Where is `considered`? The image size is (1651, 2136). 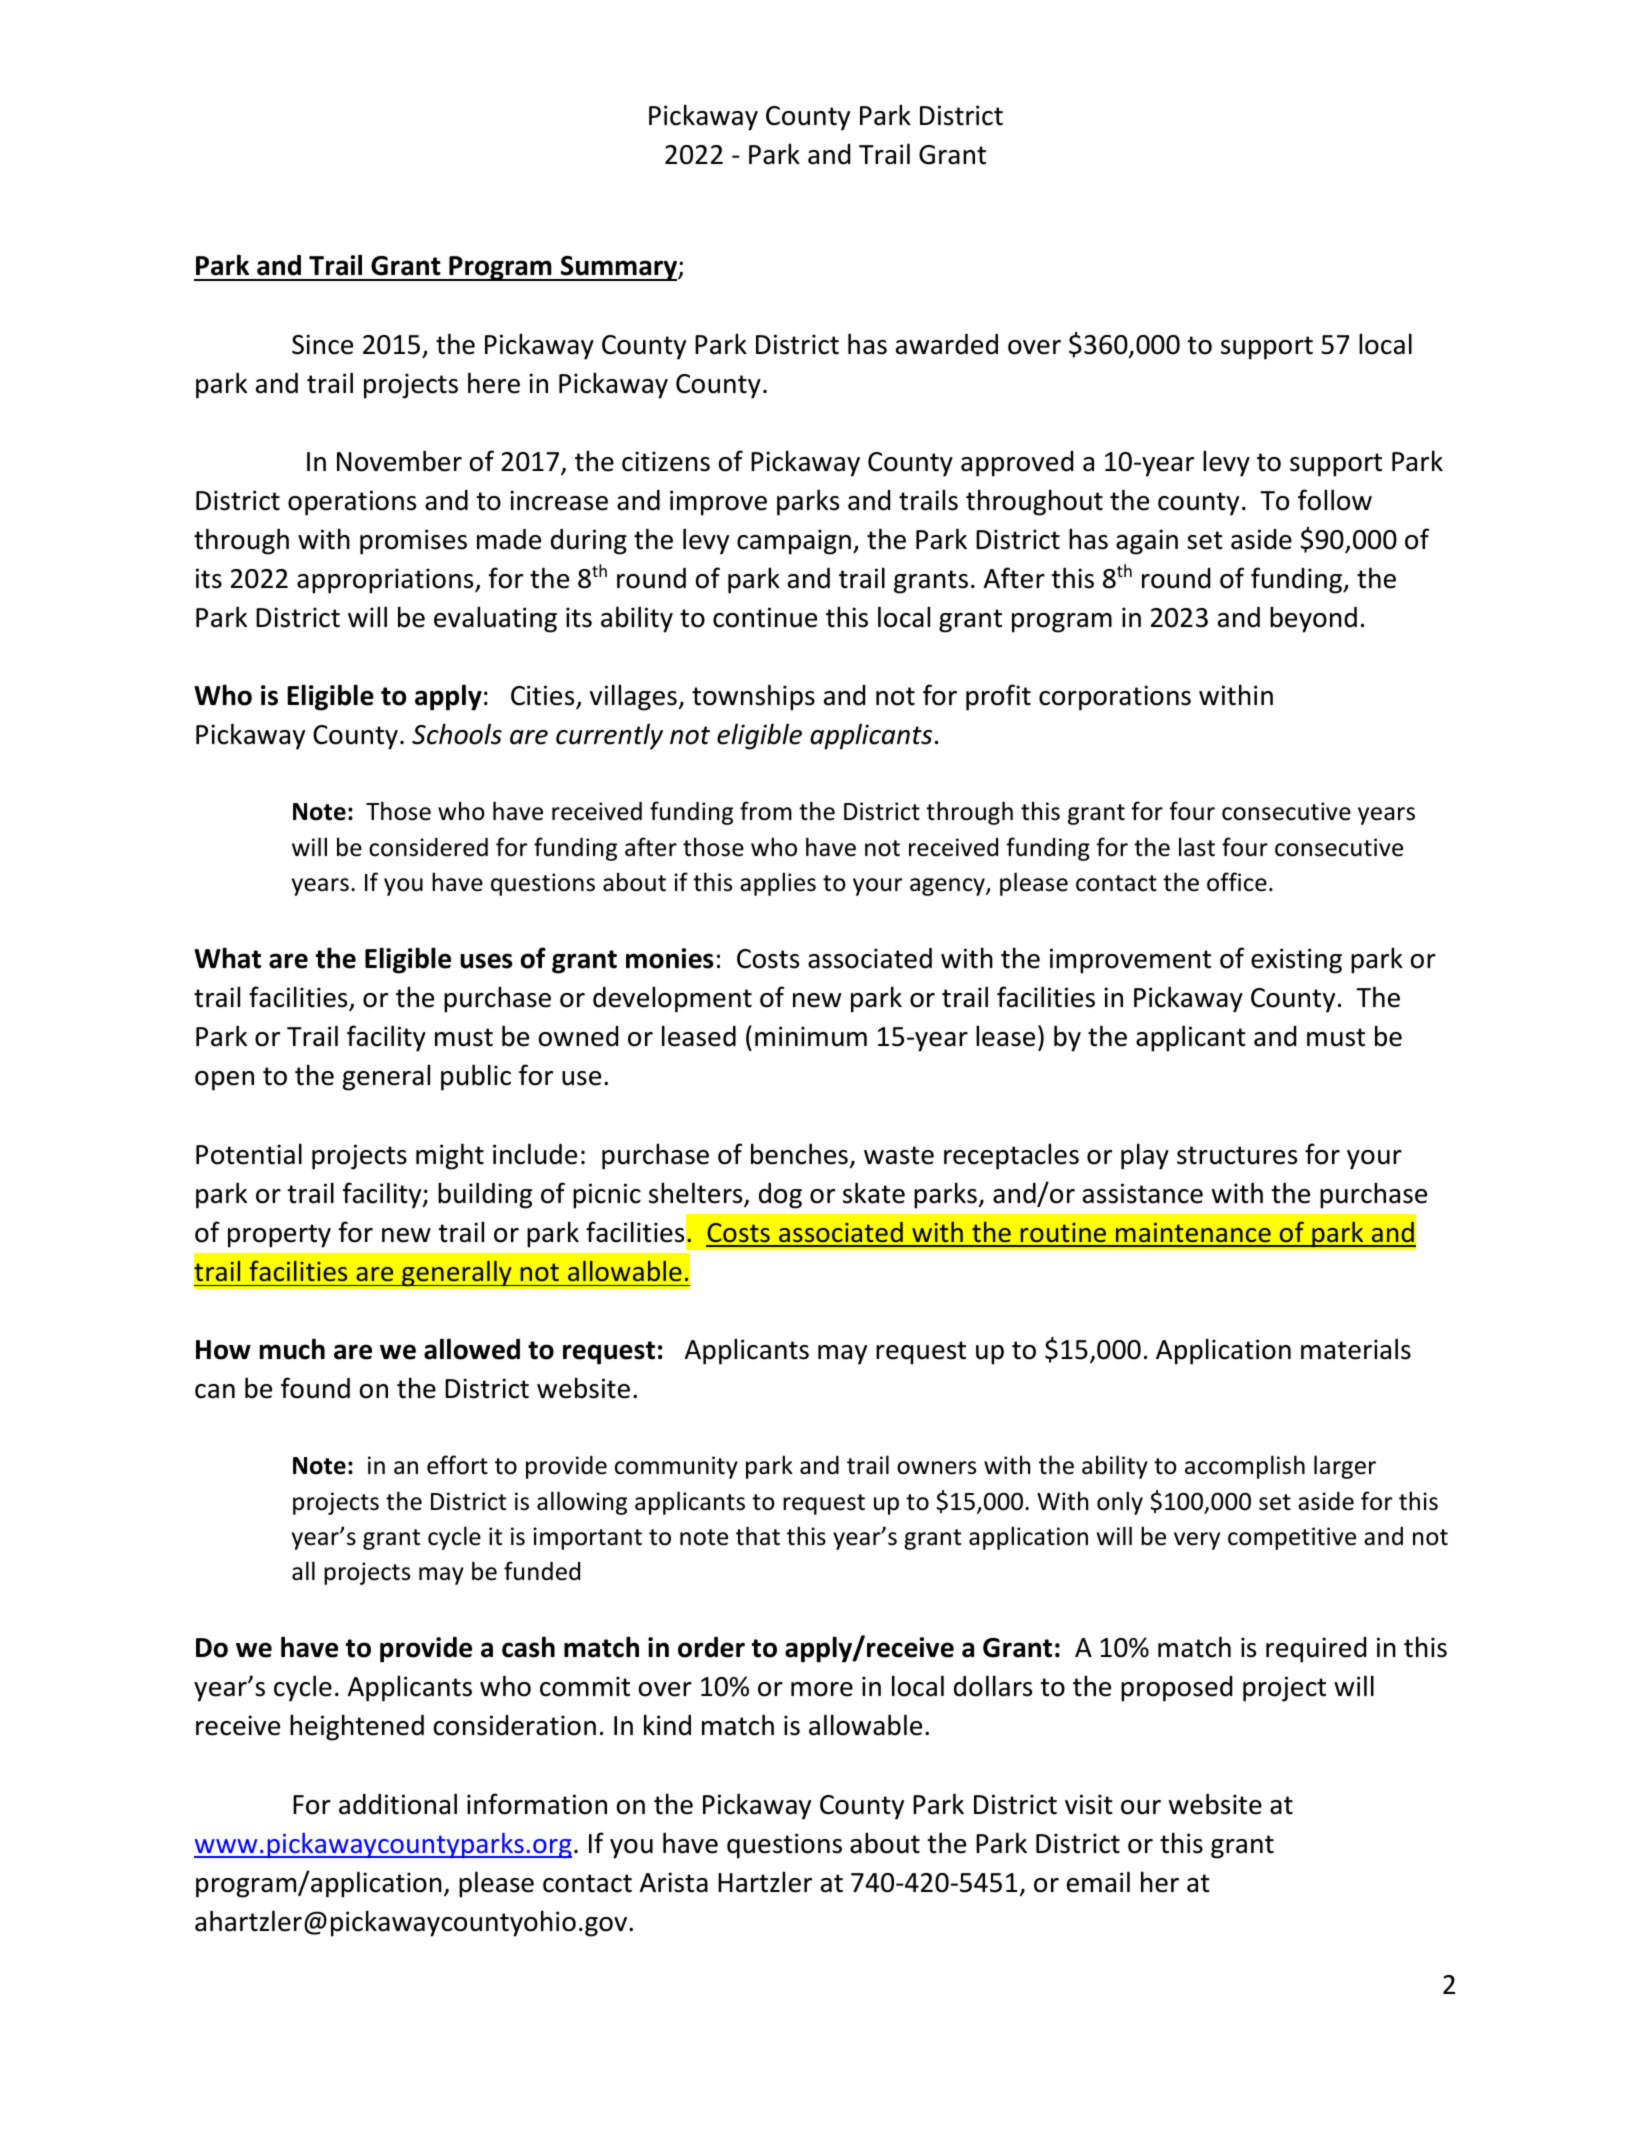 considered is located at coordinates (428, 847).
